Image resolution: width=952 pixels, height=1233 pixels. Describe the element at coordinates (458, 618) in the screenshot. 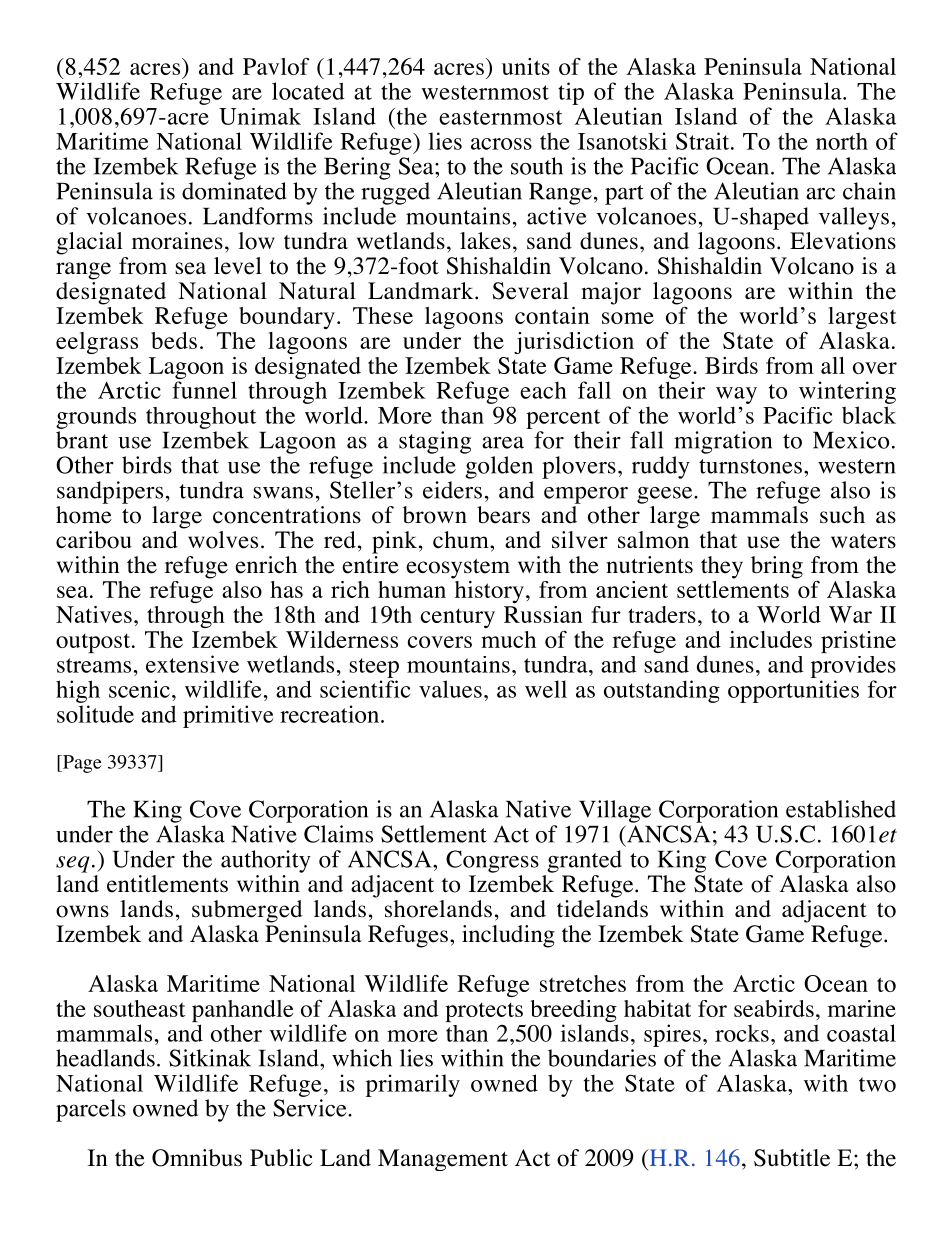

I see `century` at that location.
